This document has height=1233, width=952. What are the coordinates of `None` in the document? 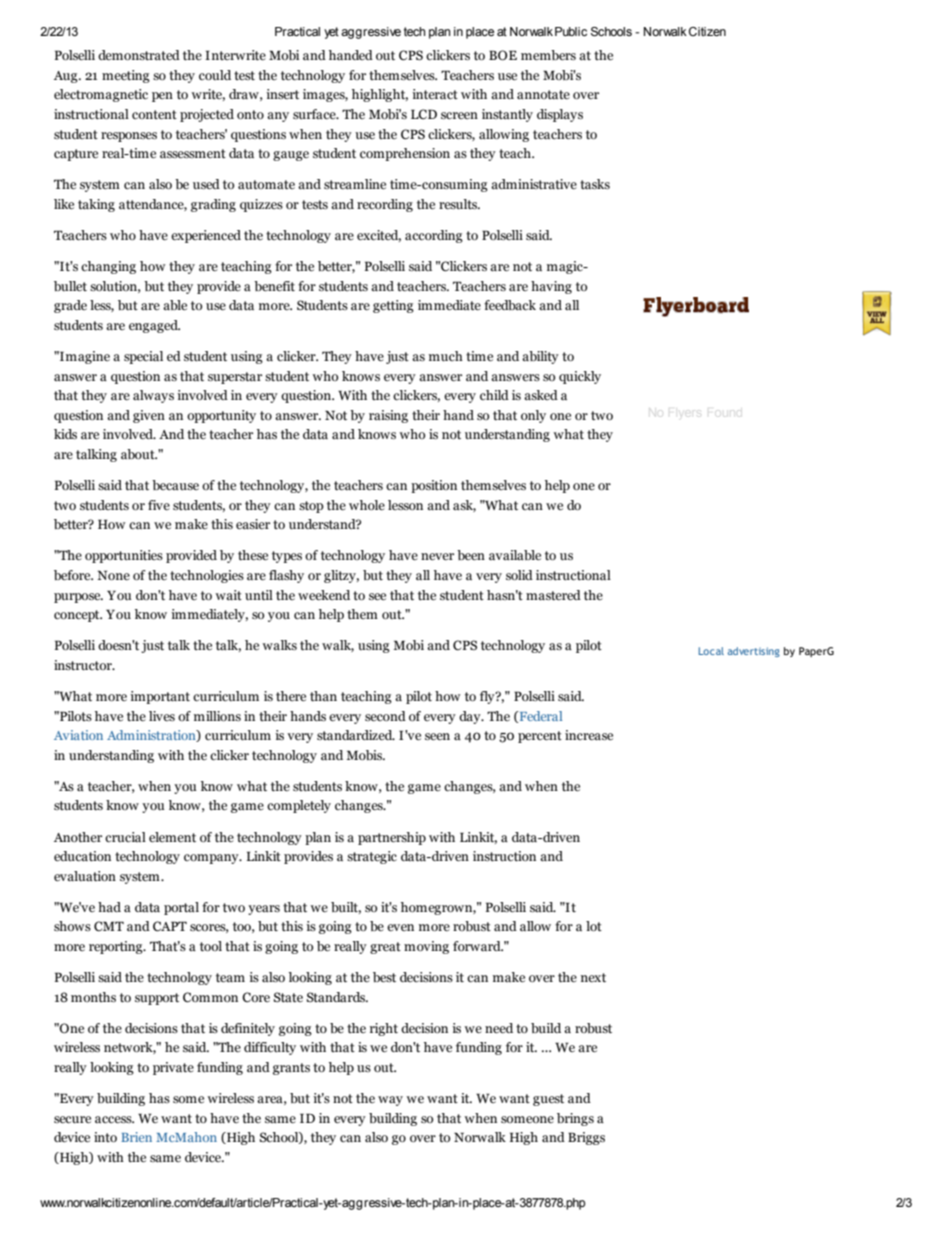 It's located at (113, 575).
